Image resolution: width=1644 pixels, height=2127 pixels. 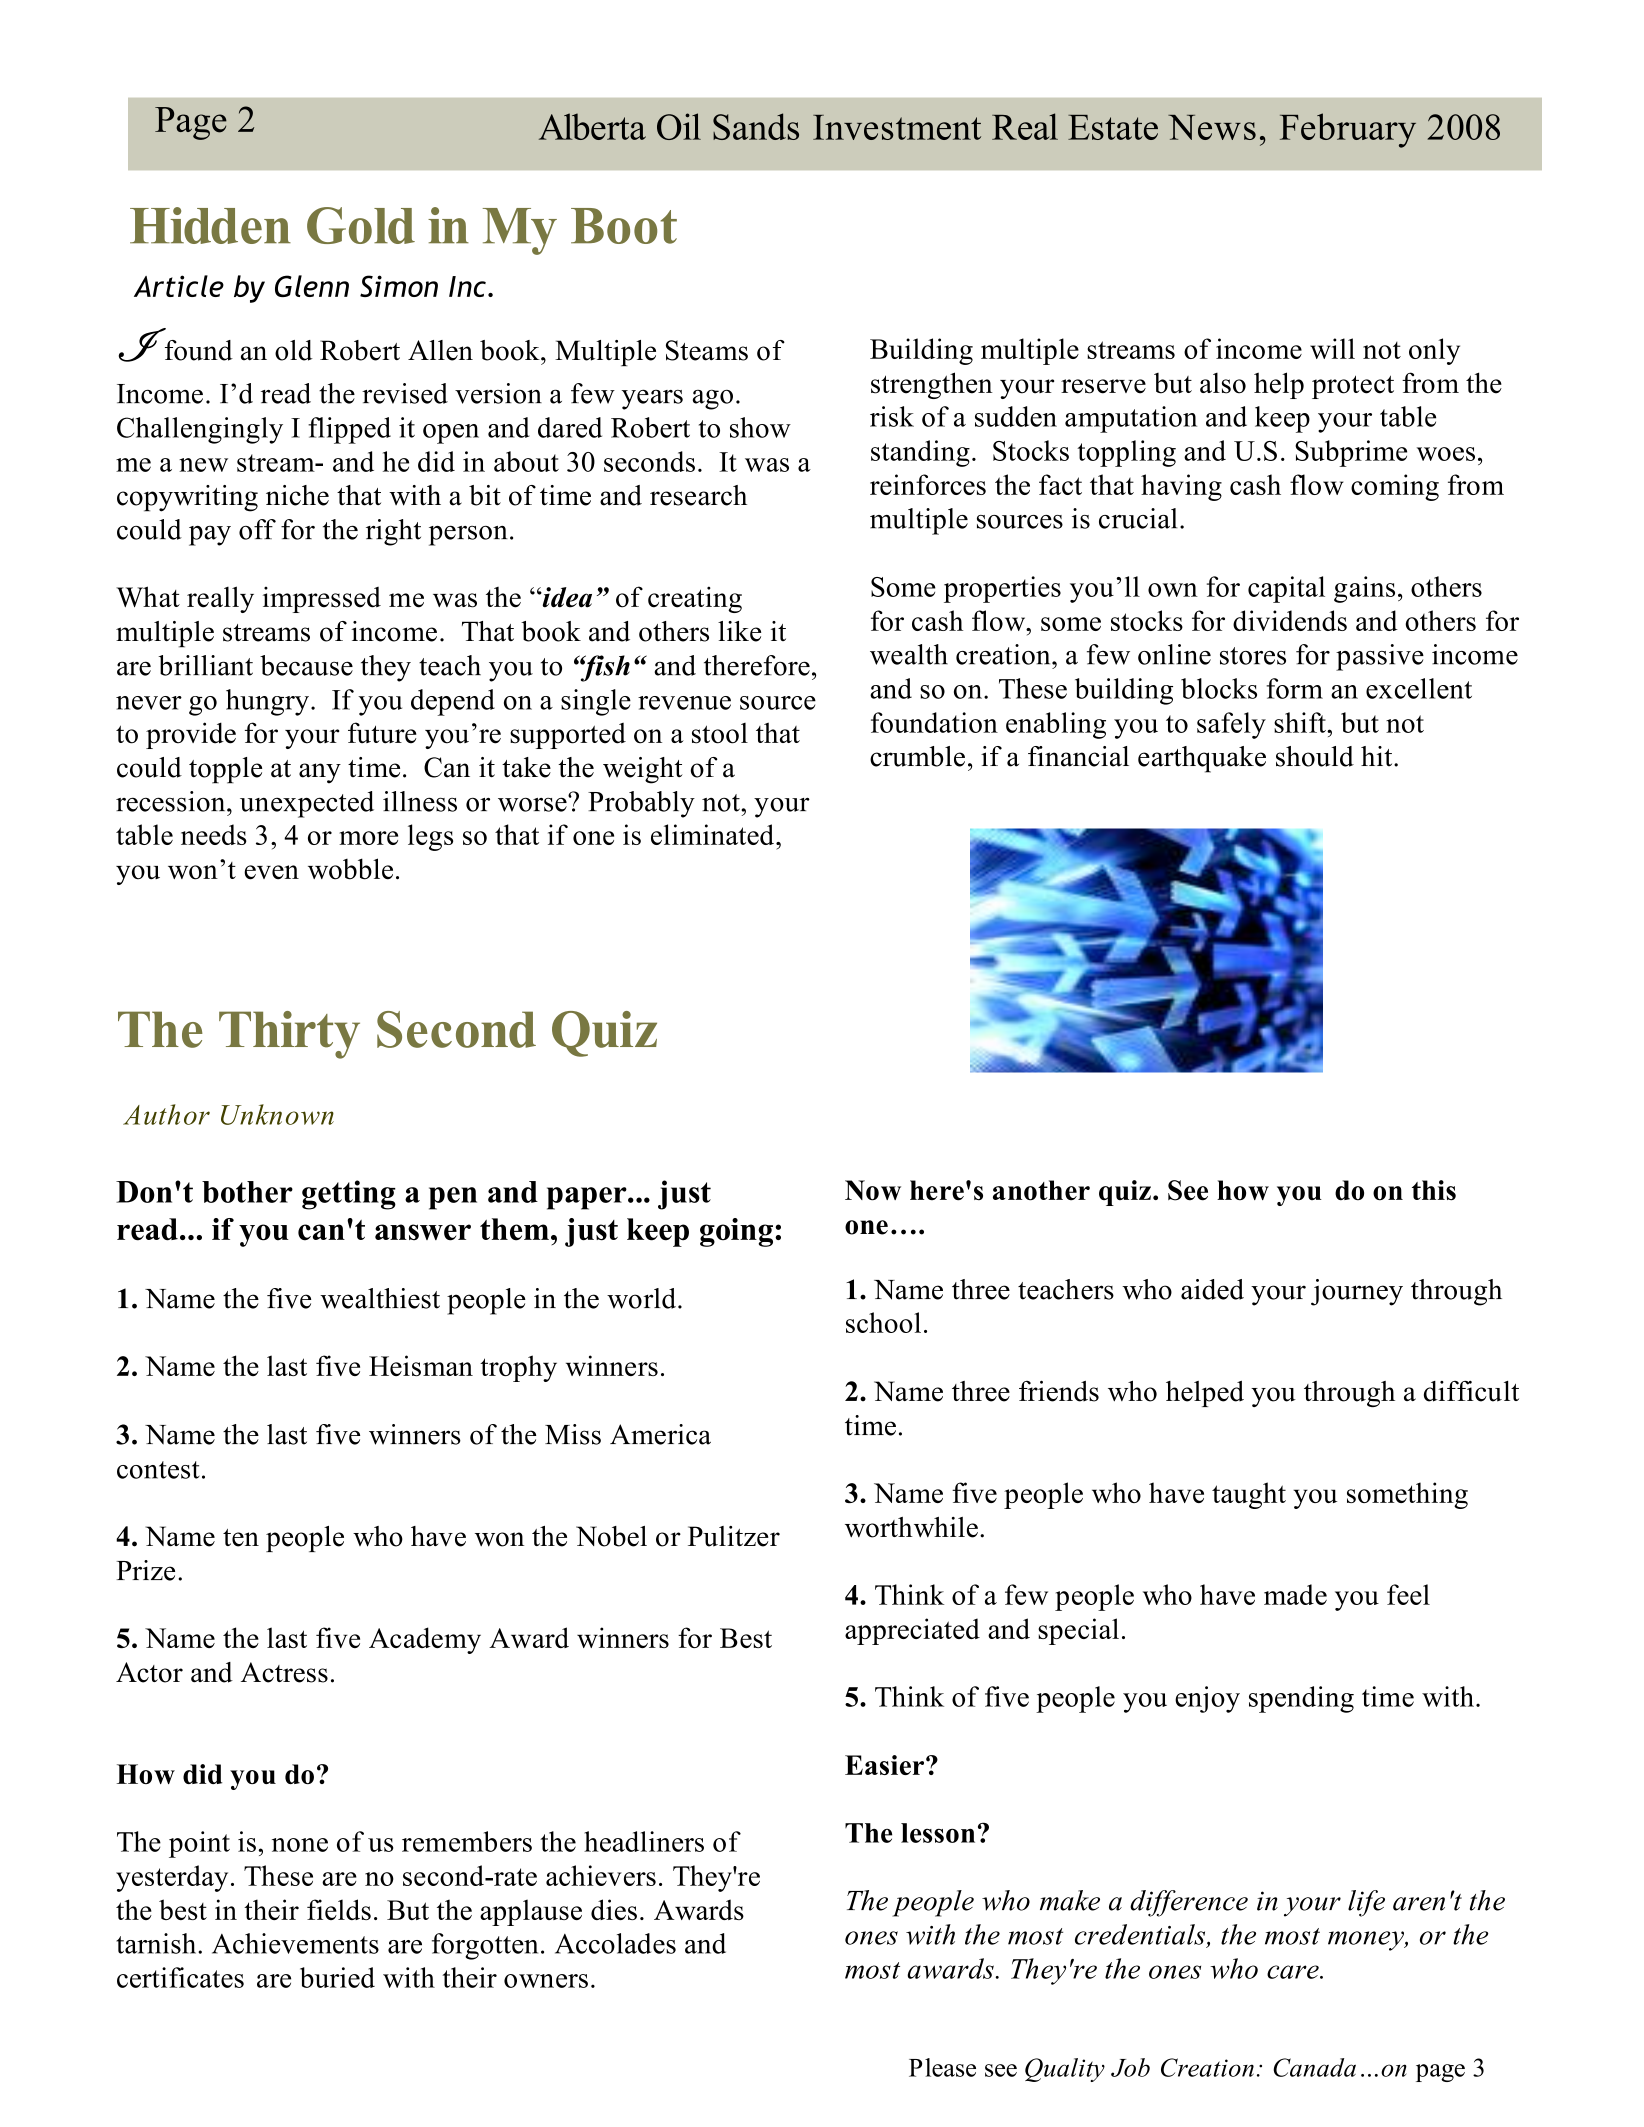 I want to click on buried, so click(x=337, y=1977).
